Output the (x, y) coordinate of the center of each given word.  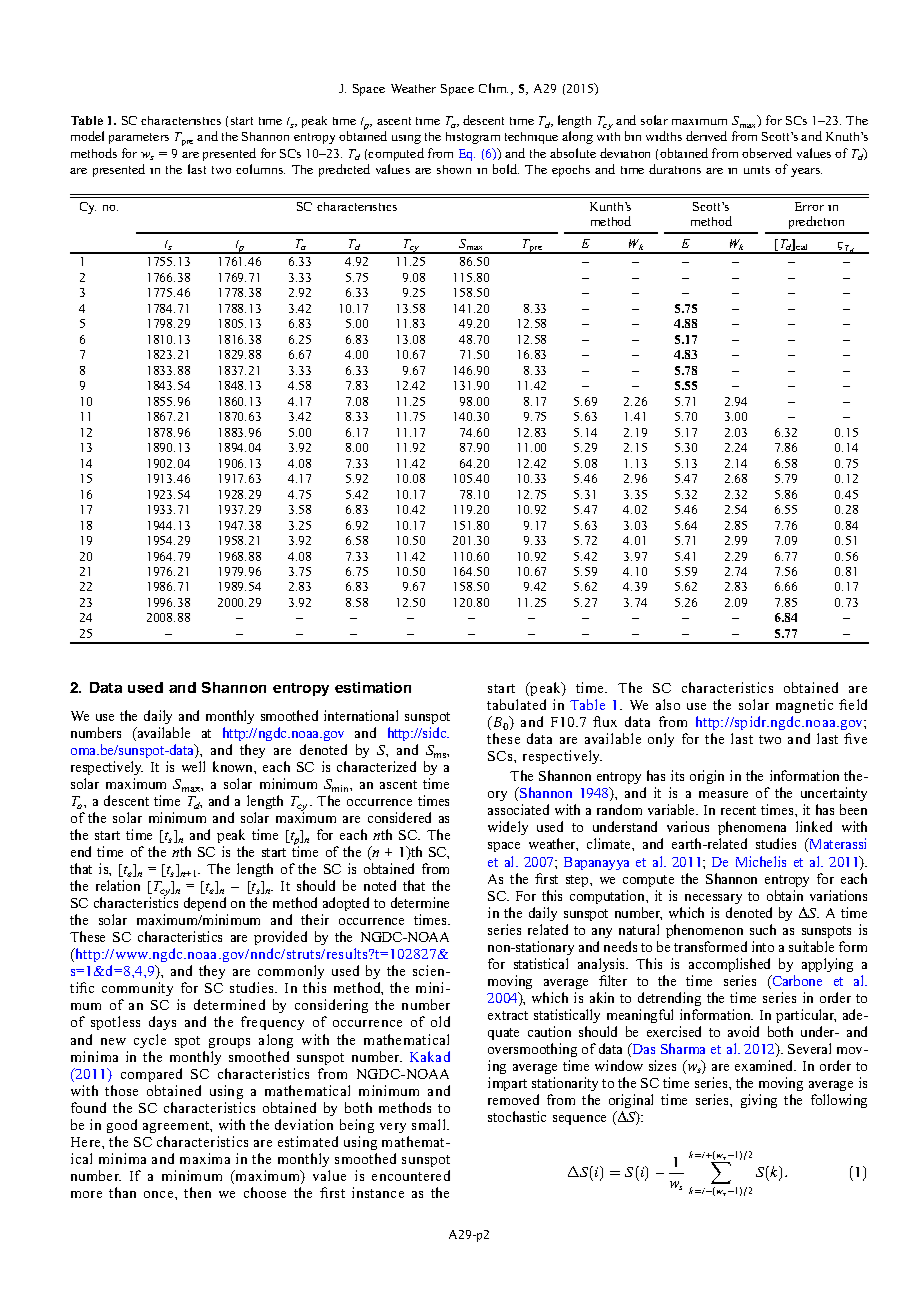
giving (759, 1101)
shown (454, 169)
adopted (345, 906)
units (757, 170)
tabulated (516, 704)
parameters (139, 138)
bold (506, 169)
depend (206, 906)
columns (260, 169)
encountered (411, 1175)
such (763, 929)
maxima (205, 1158)
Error (809, 206)
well (193, 766)
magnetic (804, 708)
